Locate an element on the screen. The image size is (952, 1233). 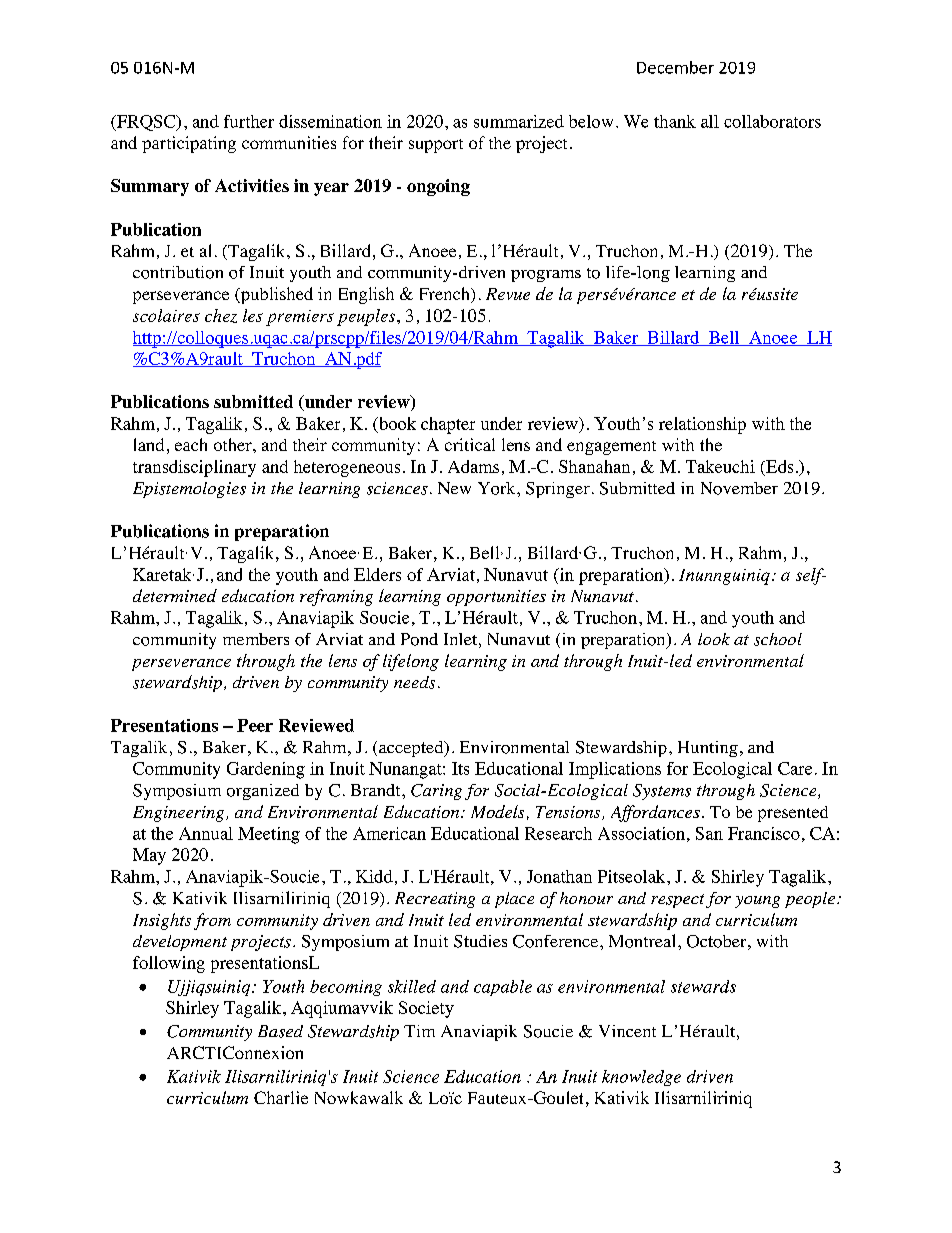
all is located at coordinates (710, 121).
